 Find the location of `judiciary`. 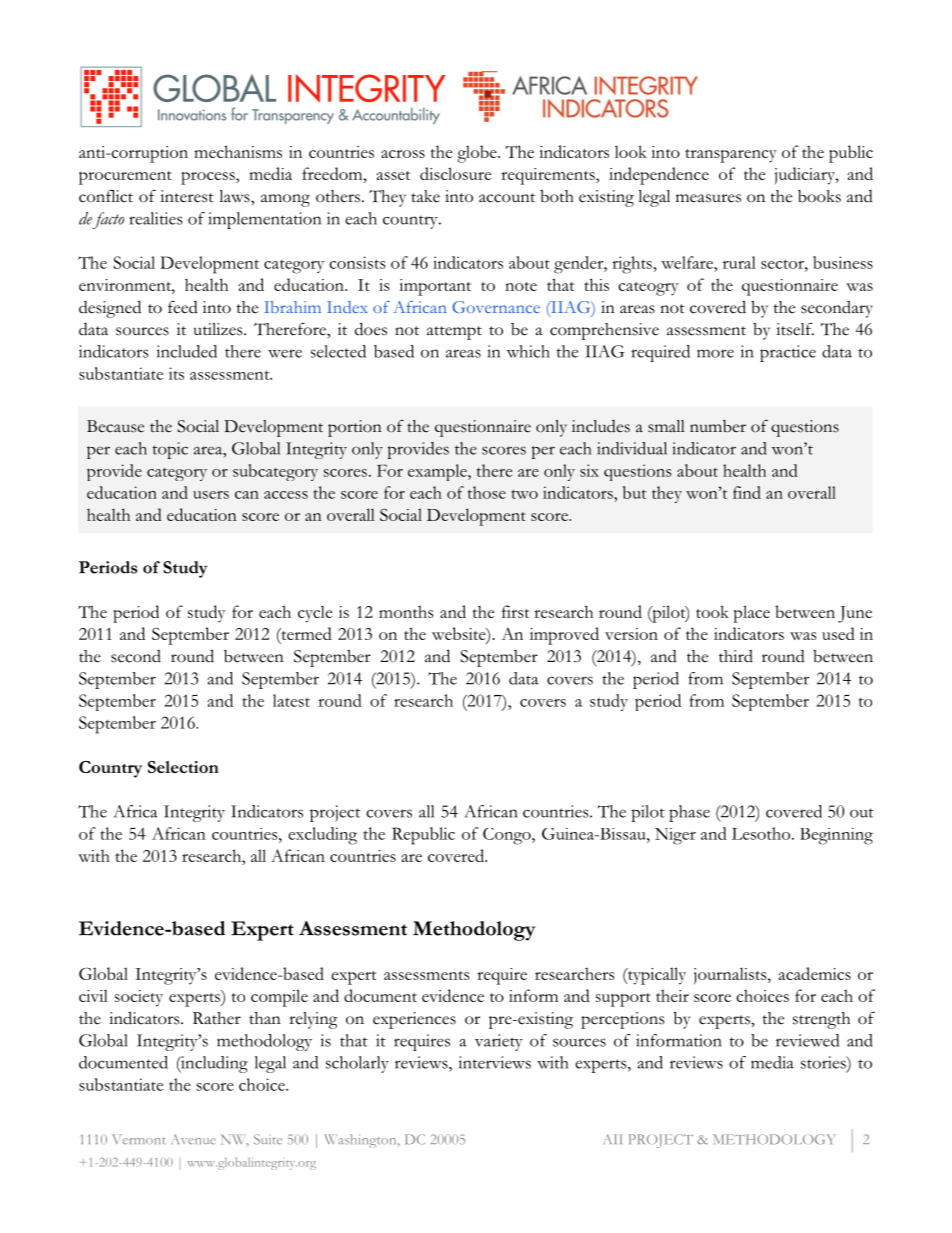

judiciary is located at coordinates (805, 176).
